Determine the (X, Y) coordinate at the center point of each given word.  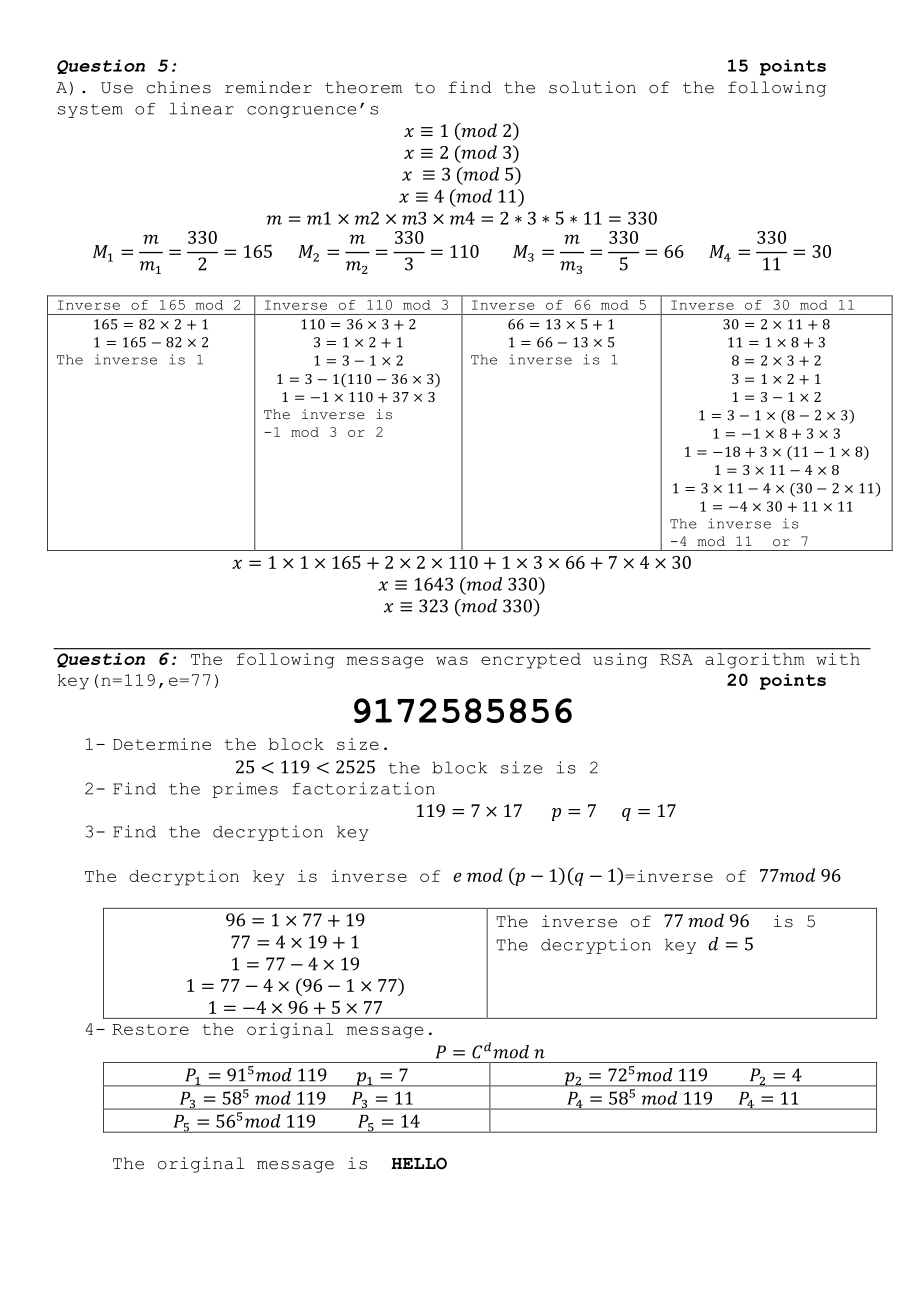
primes (245, 790)
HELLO (419, 1163)
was (452, 660)
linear (201, 108)
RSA (676, 659)
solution (592, 87)
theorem (363, 87)
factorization (363, 788)
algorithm (754, 660)
